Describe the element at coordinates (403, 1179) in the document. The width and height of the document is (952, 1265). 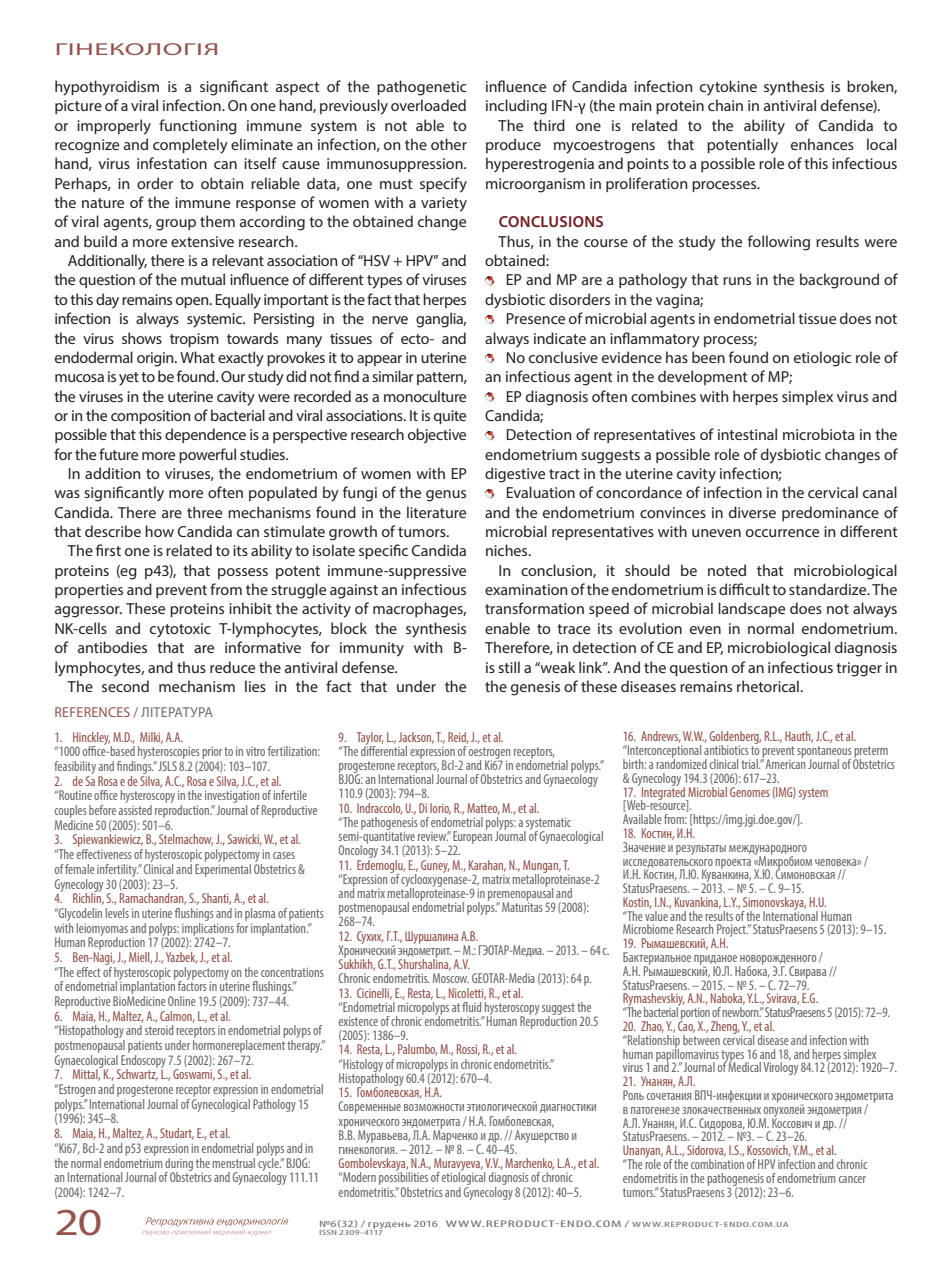
I see `possibilities` at that location.
